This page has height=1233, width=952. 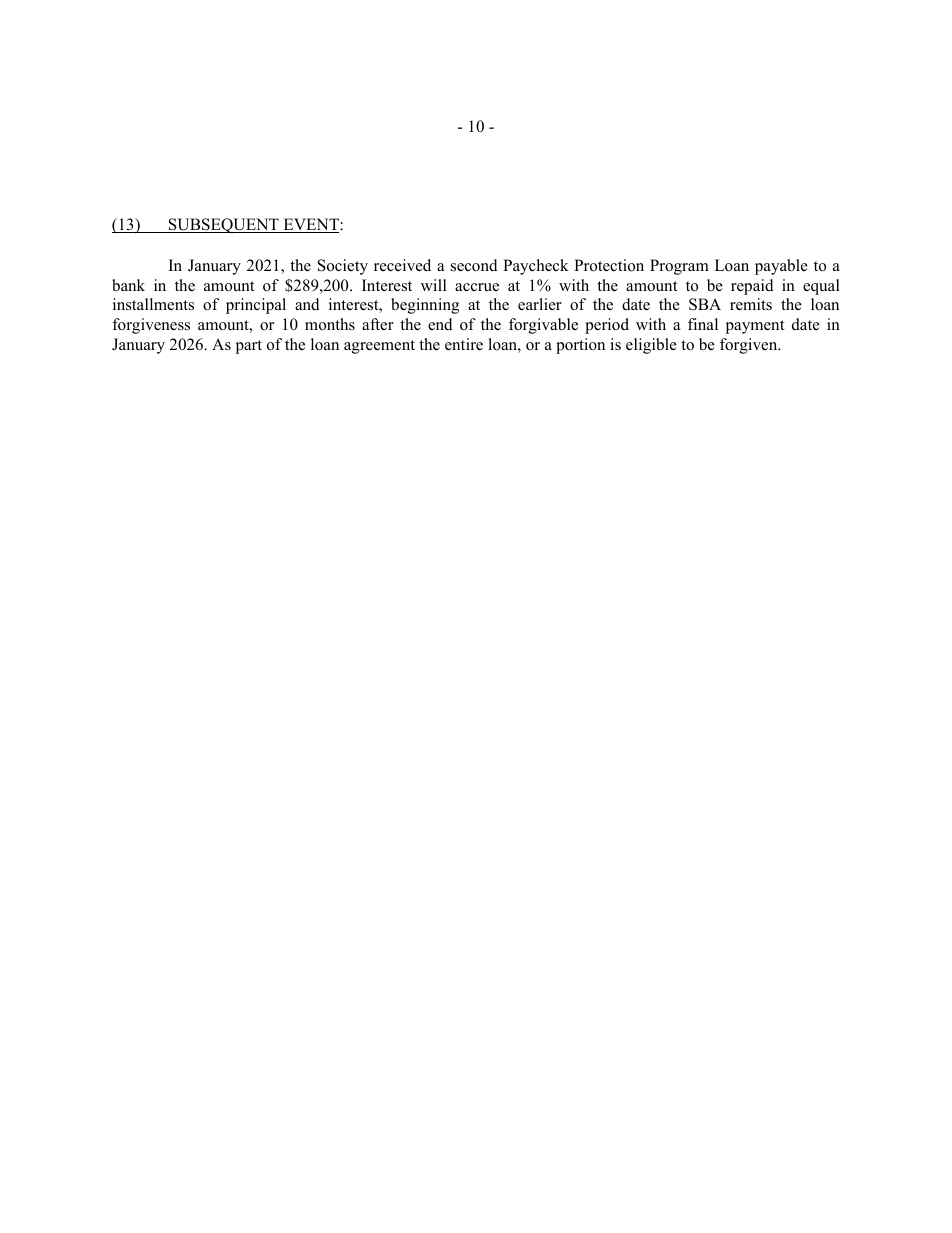 What do you see at coordinates (464, 344) in the page?
I see `entire` at bounding box center [464, 344].
